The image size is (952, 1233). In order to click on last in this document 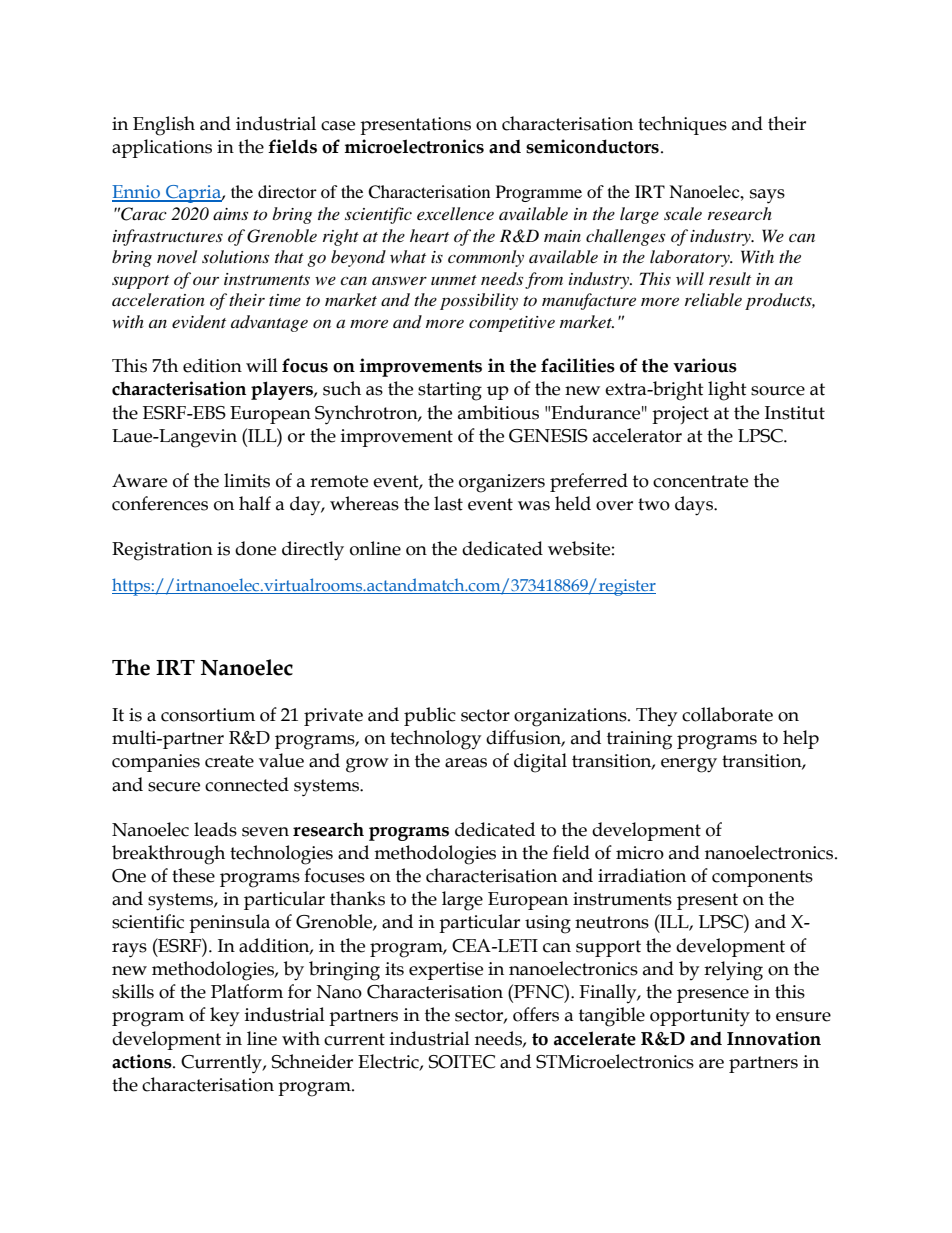, I will do `click(448, 503)`.
